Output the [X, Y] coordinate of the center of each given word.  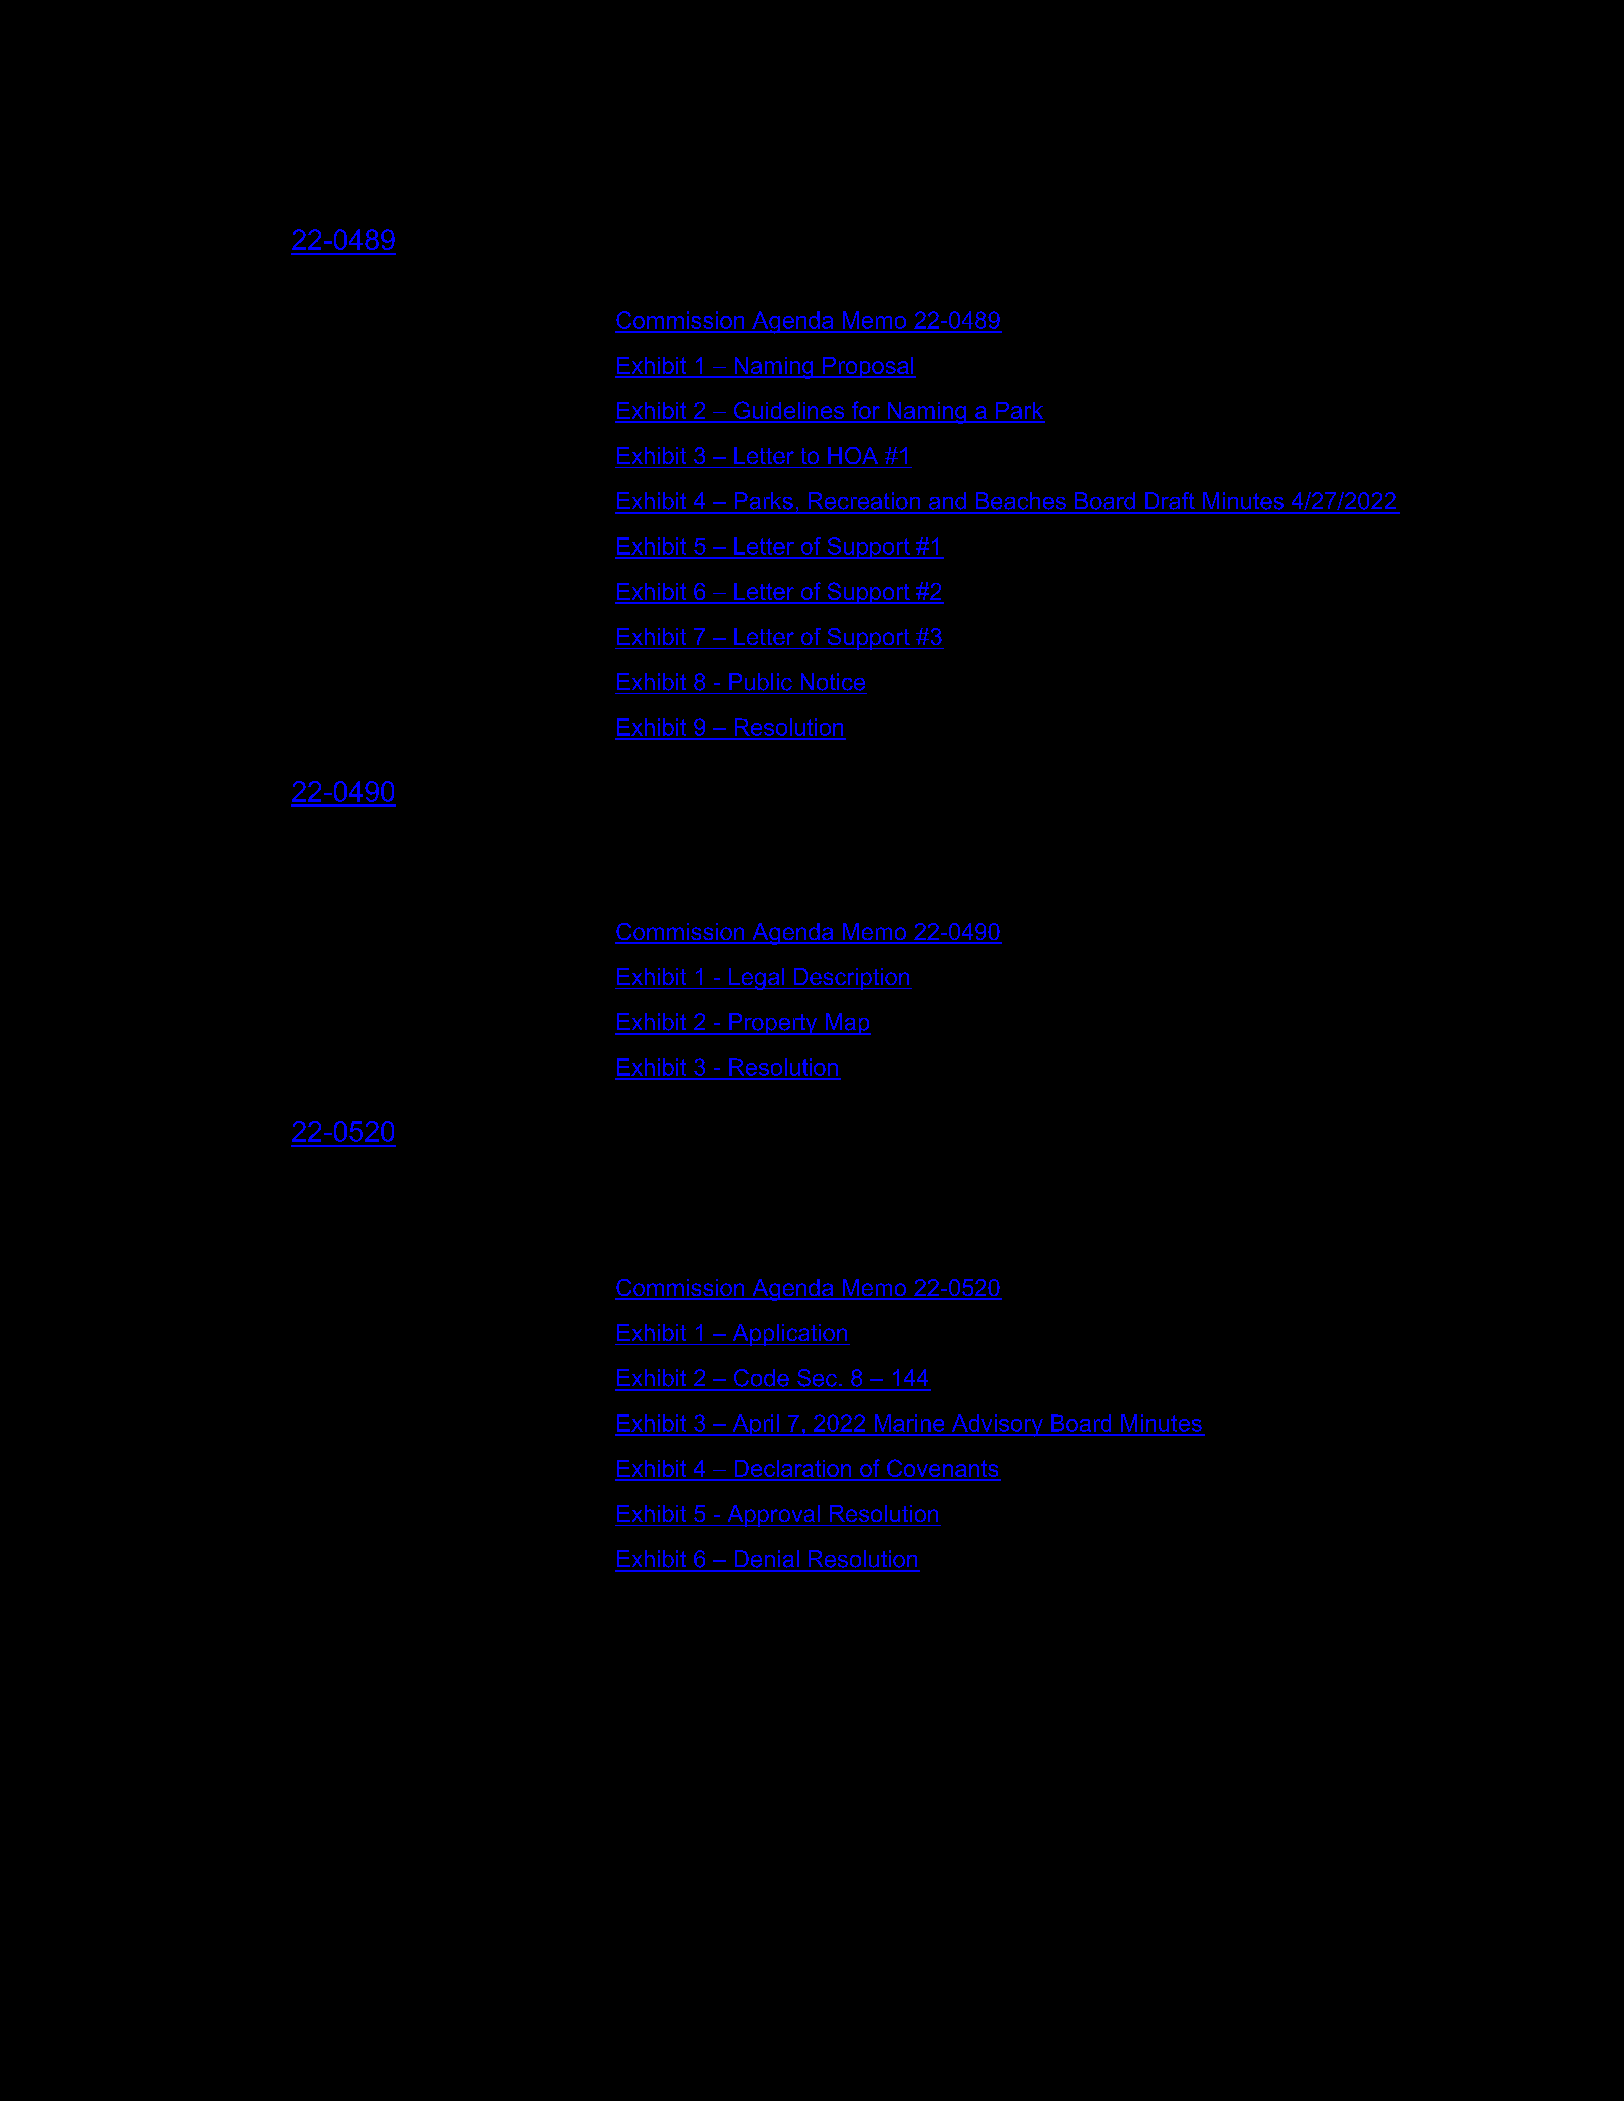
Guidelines [789, 411]
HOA [853, 455]
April [755, 1425]
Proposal [868, 367]
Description [852, 979]
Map [847, 1024]
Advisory [997, 1425]
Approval [773, 1516]
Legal [756, 979]
